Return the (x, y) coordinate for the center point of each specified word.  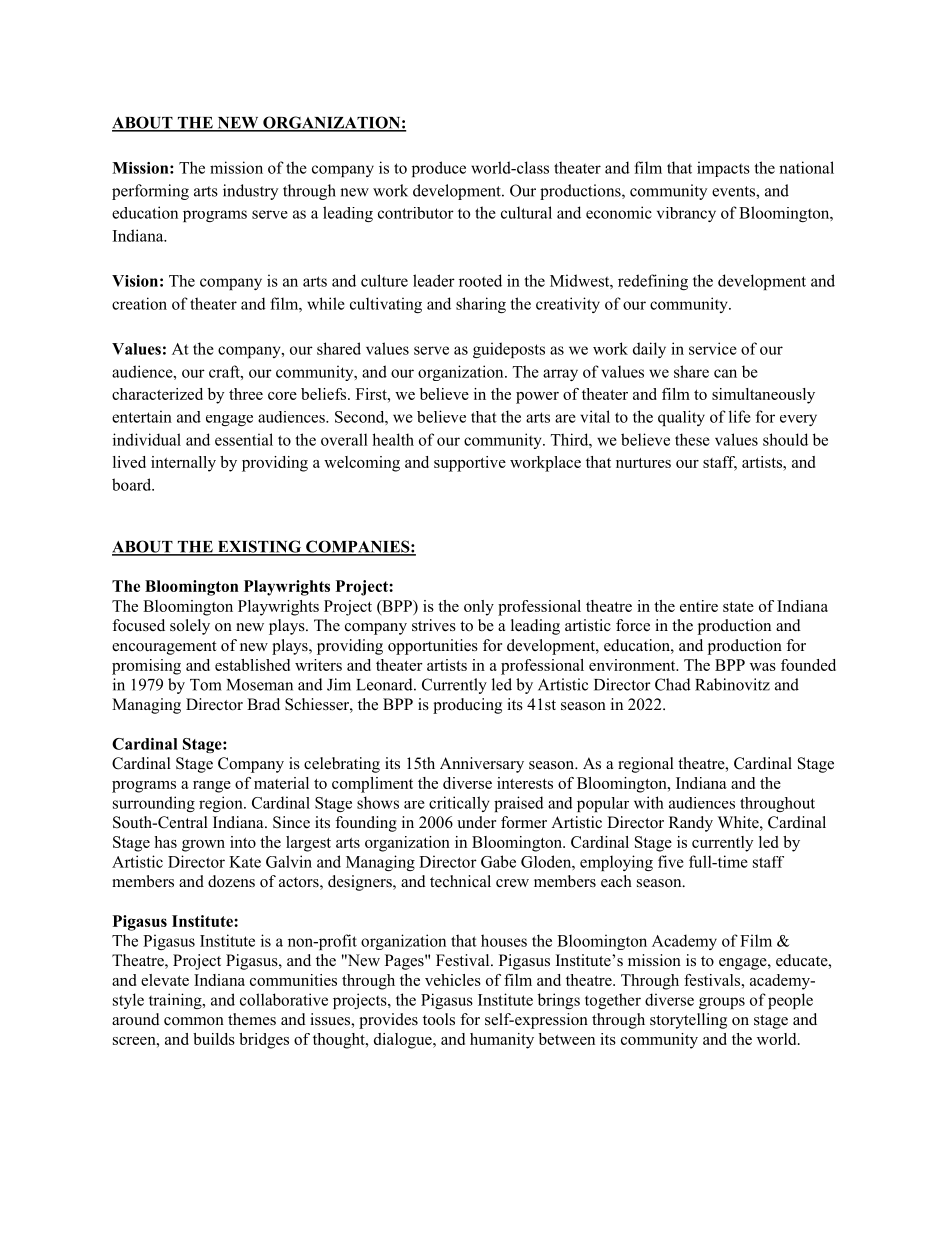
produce (439, 169)
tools (439, 1019)
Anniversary (482, 765)
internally (183, 464)
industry (250, 192)
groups (722, 1003)
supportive (470, 464)
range (212, 787)
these (692, 439)
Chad (673, 684)
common (194, 1021)
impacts (723, 169)
